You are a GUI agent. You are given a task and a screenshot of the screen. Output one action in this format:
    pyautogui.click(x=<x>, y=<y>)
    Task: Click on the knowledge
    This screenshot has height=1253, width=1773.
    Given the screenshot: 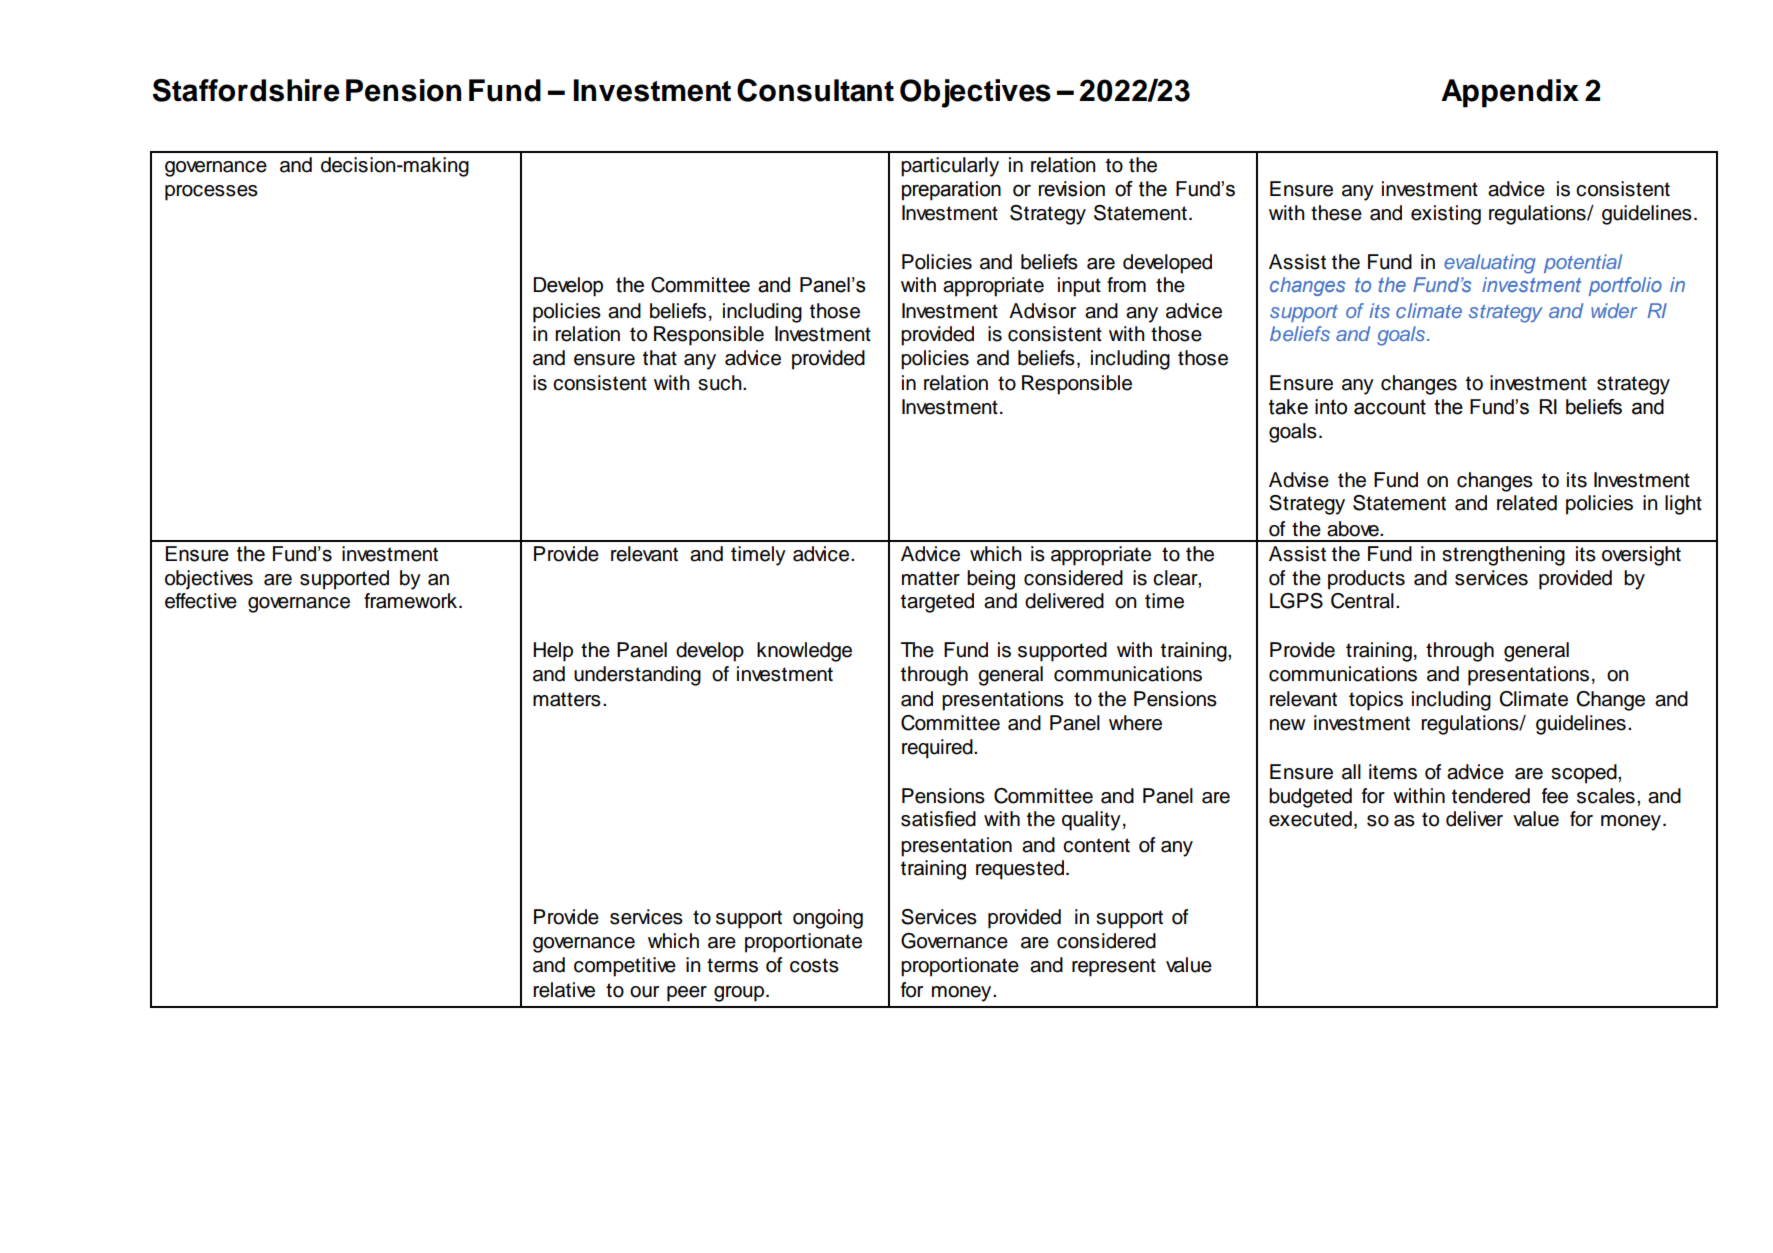 What is the action you would take?
    pyautogui.click(x=804, y=652)
